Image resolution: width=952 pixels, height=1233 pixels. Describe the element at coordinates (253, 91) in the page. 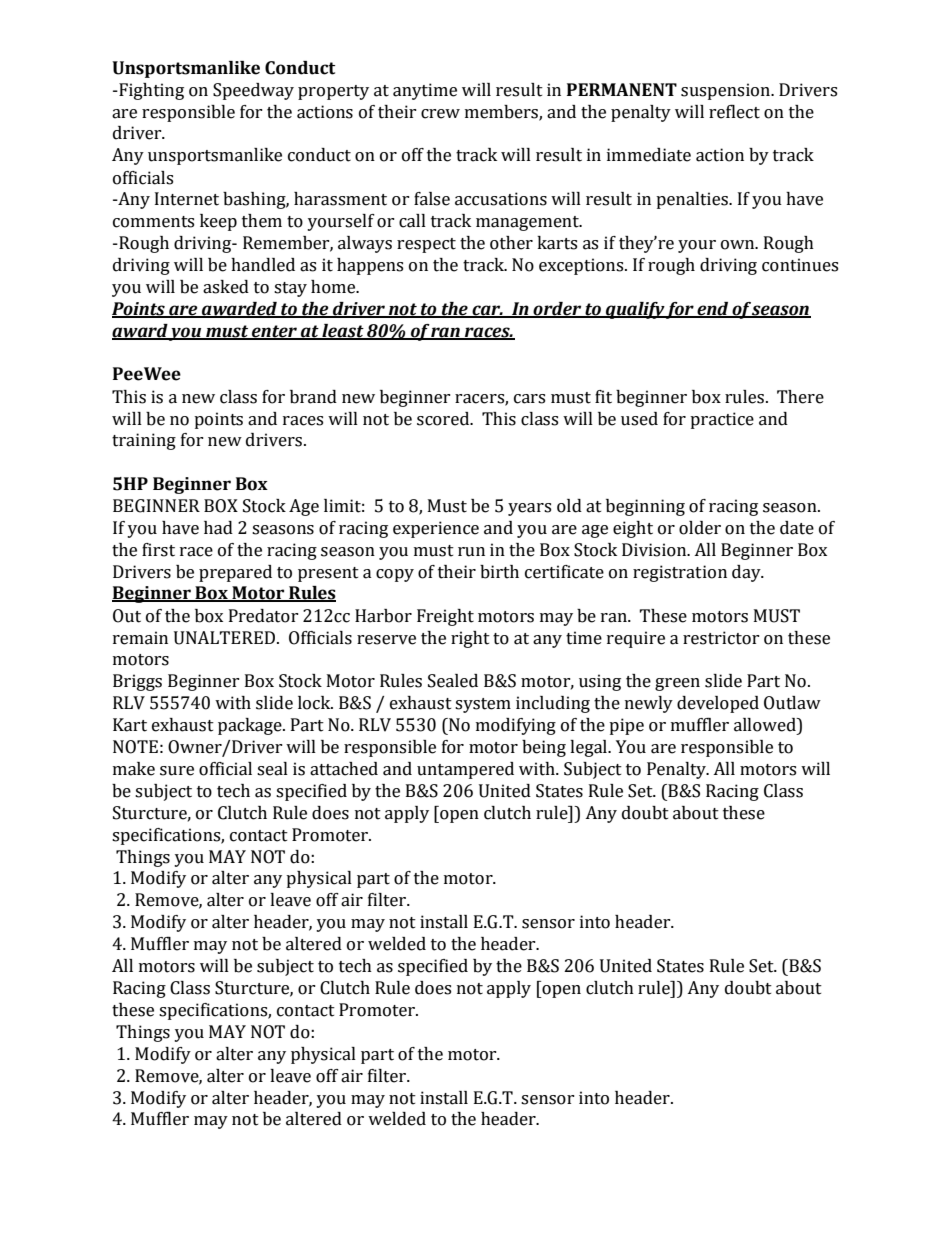

I see `Speedway` at that location.
